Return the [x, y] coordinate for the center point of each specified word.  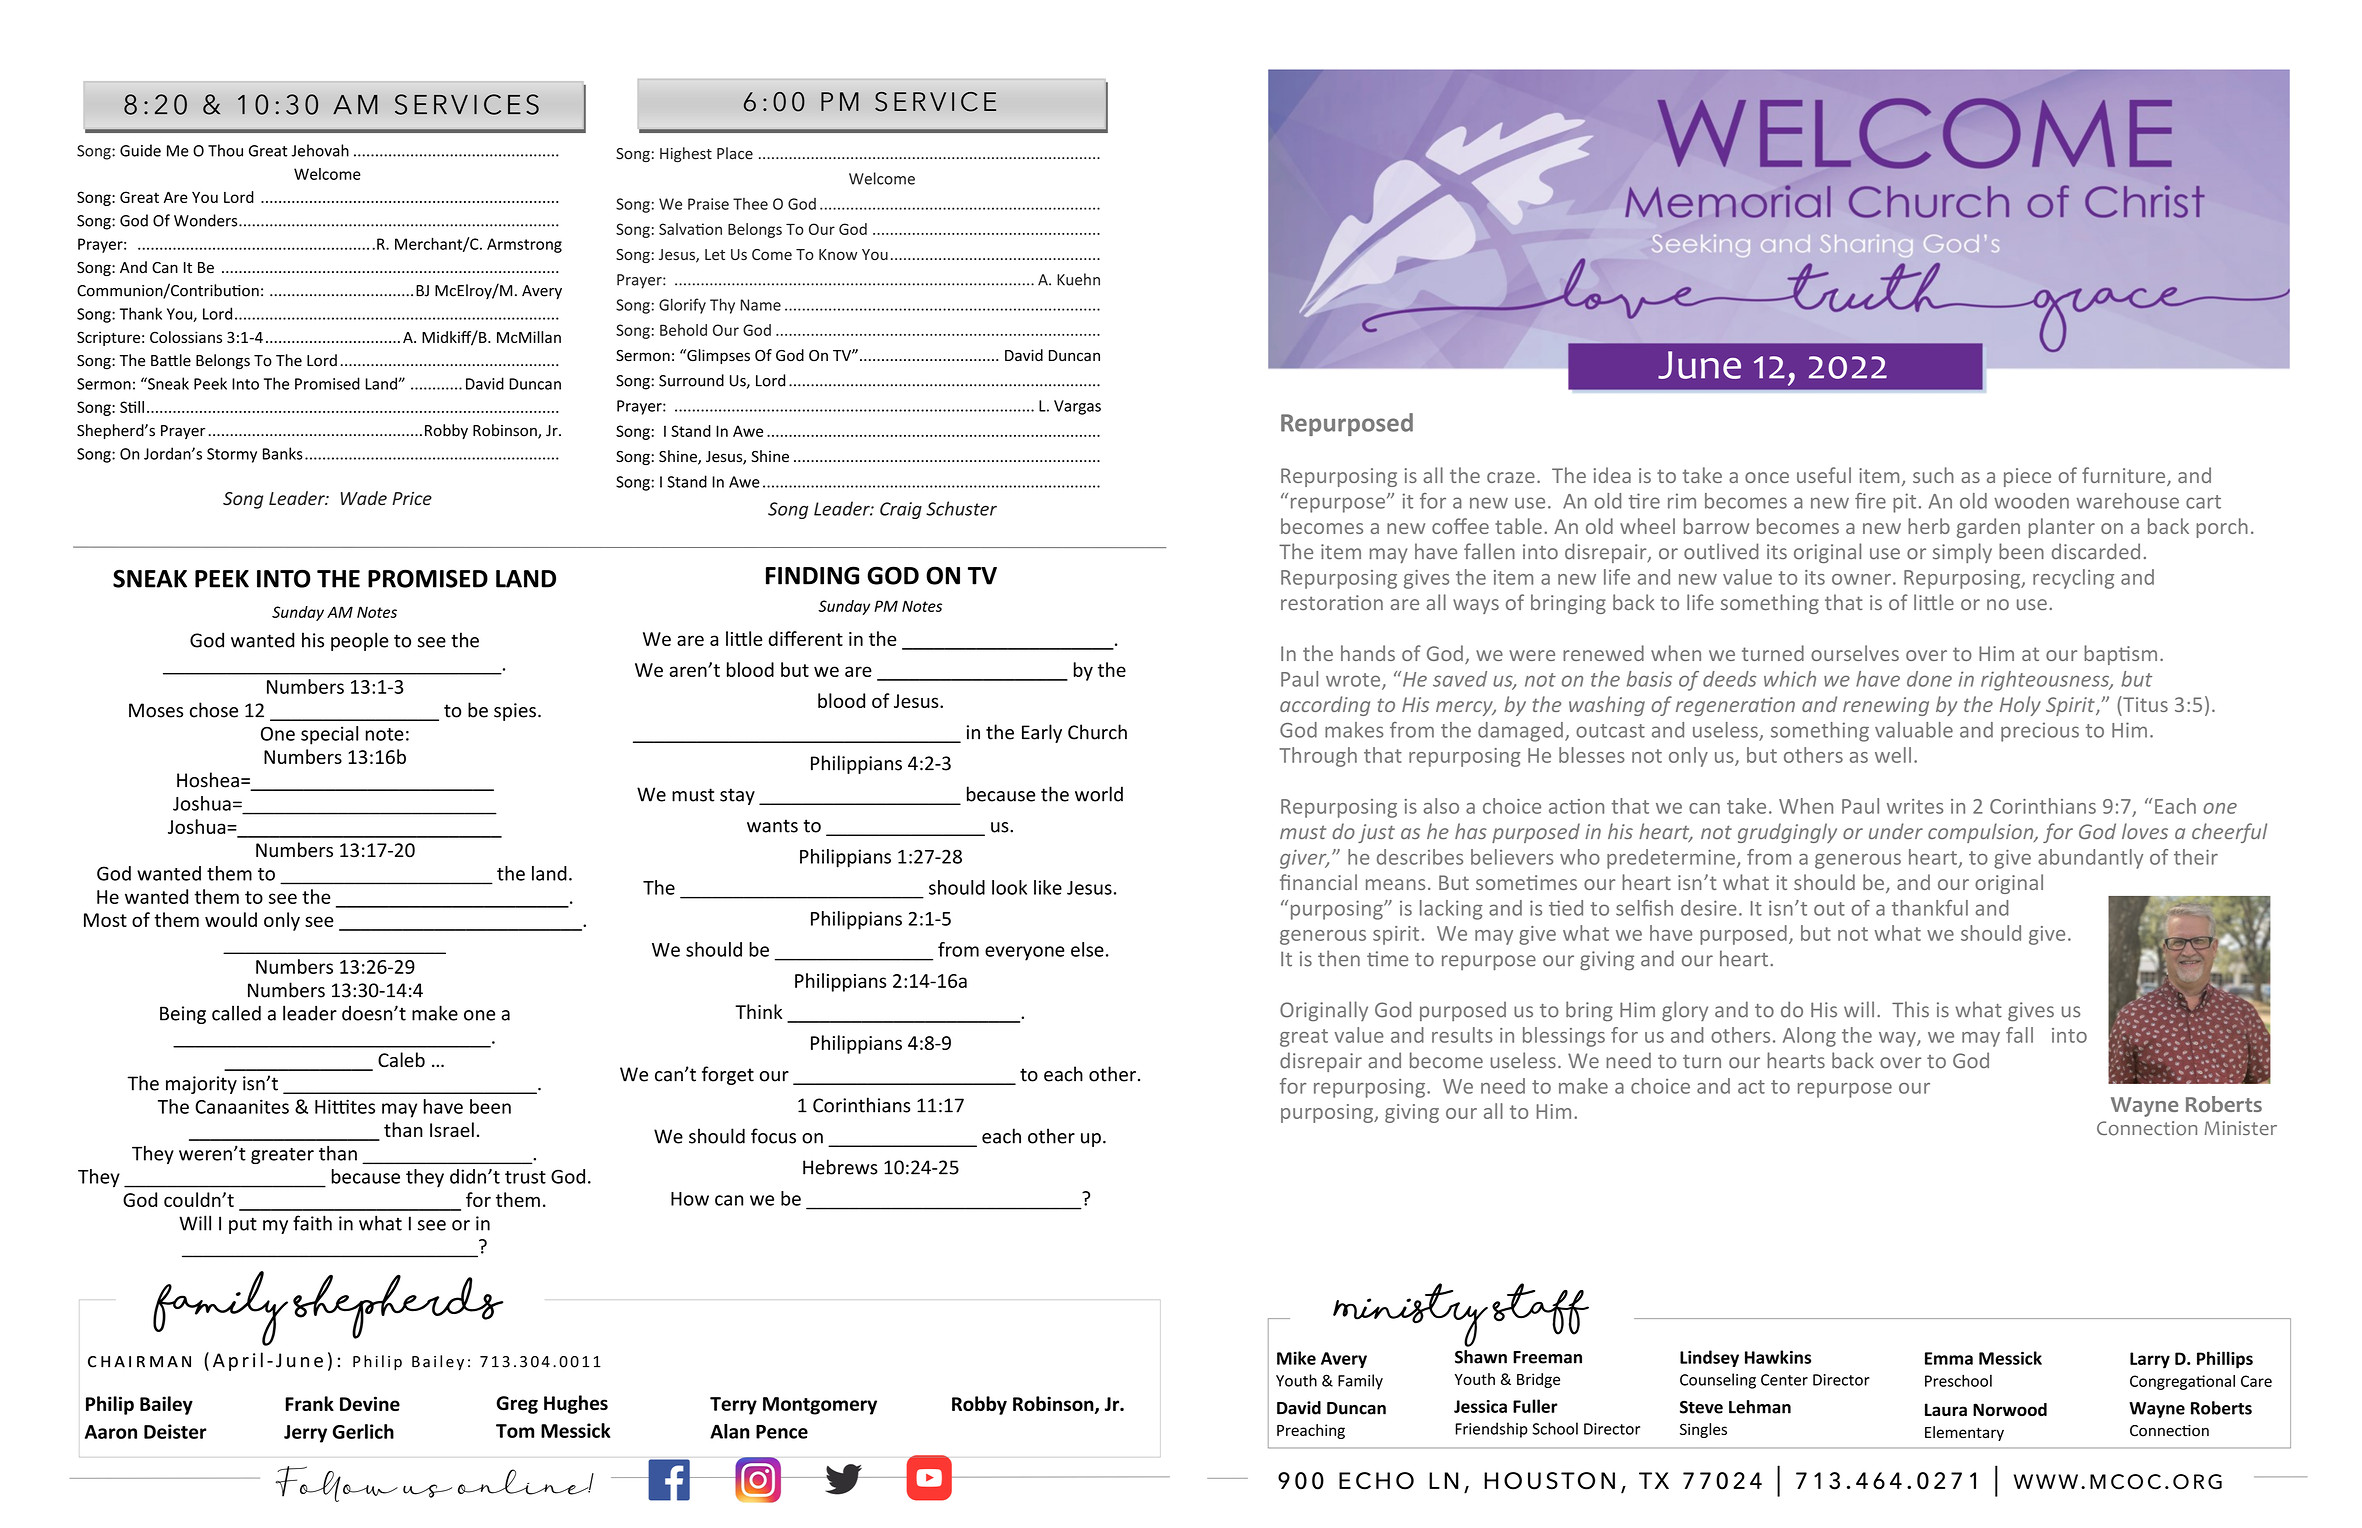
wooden [2031, 501]
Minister [2241, 1128]
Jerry [305, 1434]
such [1933, 475]
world [1099, 794]
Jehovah [320, 150]
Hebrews [840, 1167]
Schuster [961, 508]
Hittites [345, 1106]
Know [838, 254]
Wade [364, 498]
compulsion [1982, 833]
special [329, 735]
